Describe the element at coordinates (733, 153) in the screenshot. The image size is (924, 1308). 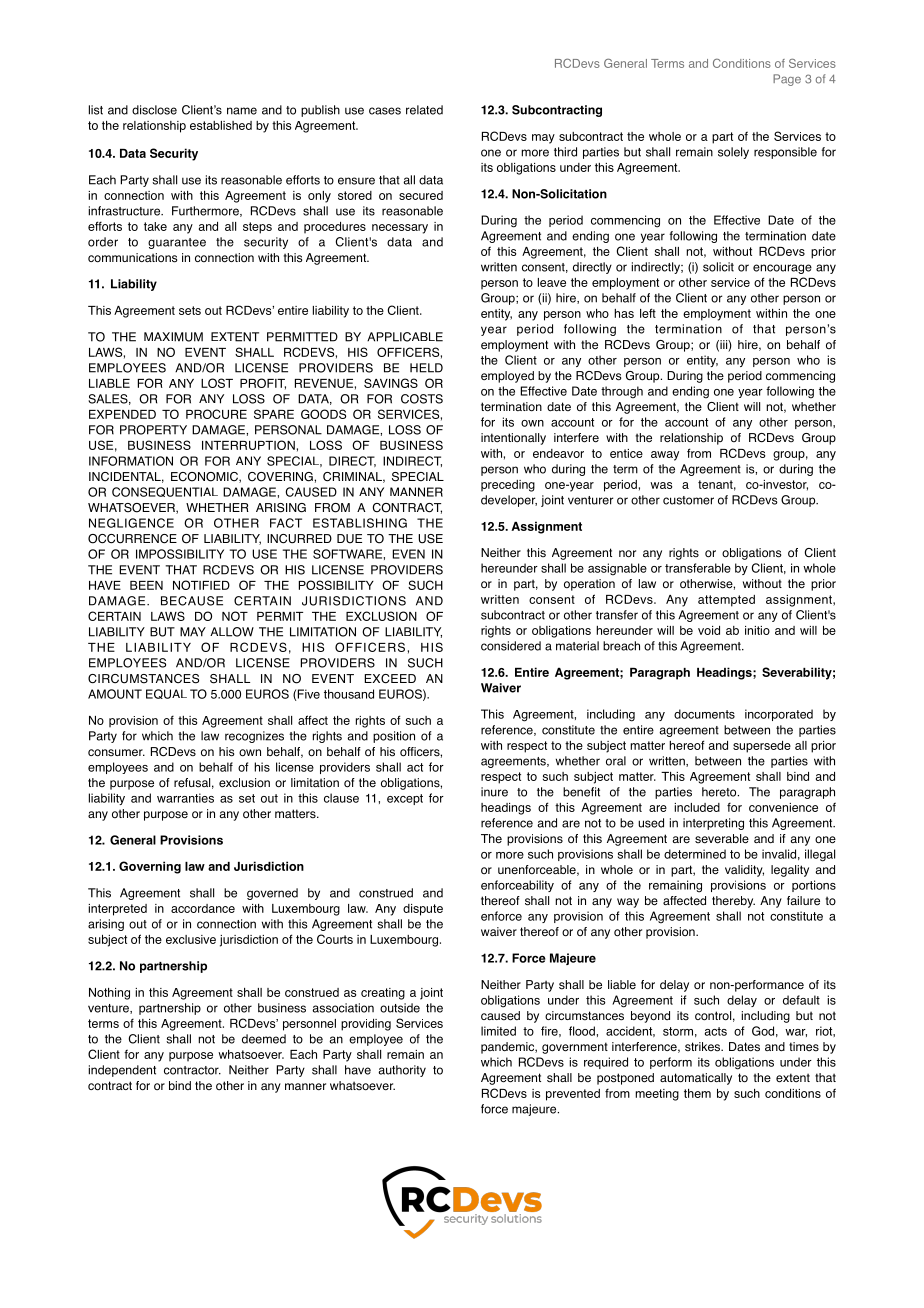
I see `solely` at that location.
